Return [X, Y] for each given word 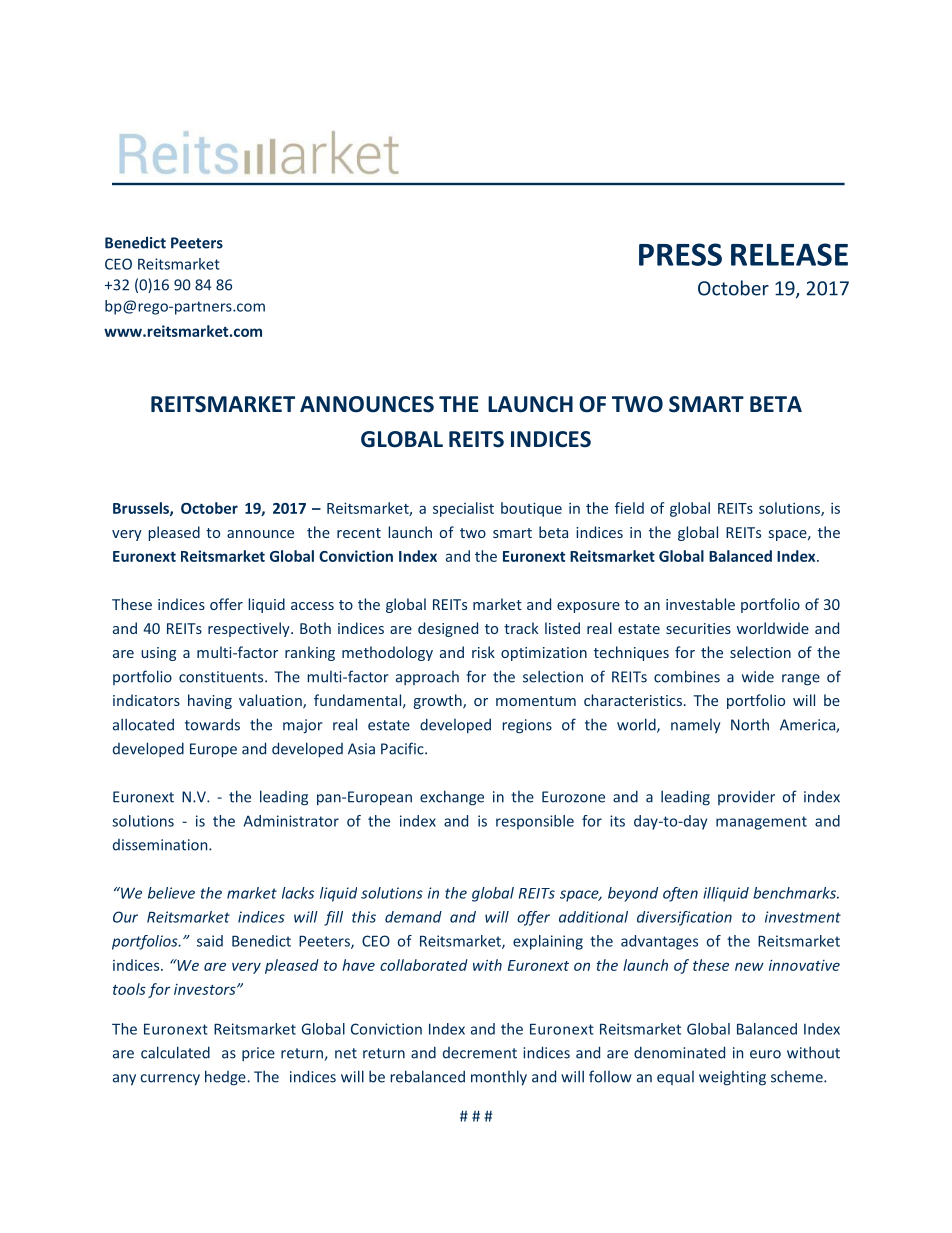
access [312, 606]
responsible [535, 822]
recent [359, 533]
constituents [222, 677]
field [629, 508]
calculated [175, 1052]
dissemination [161, 845]
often [680, 894]
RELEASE [789, 254]
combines [687, 676]
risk [483, 652]
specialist [463, 509]
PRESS [680, 254]
